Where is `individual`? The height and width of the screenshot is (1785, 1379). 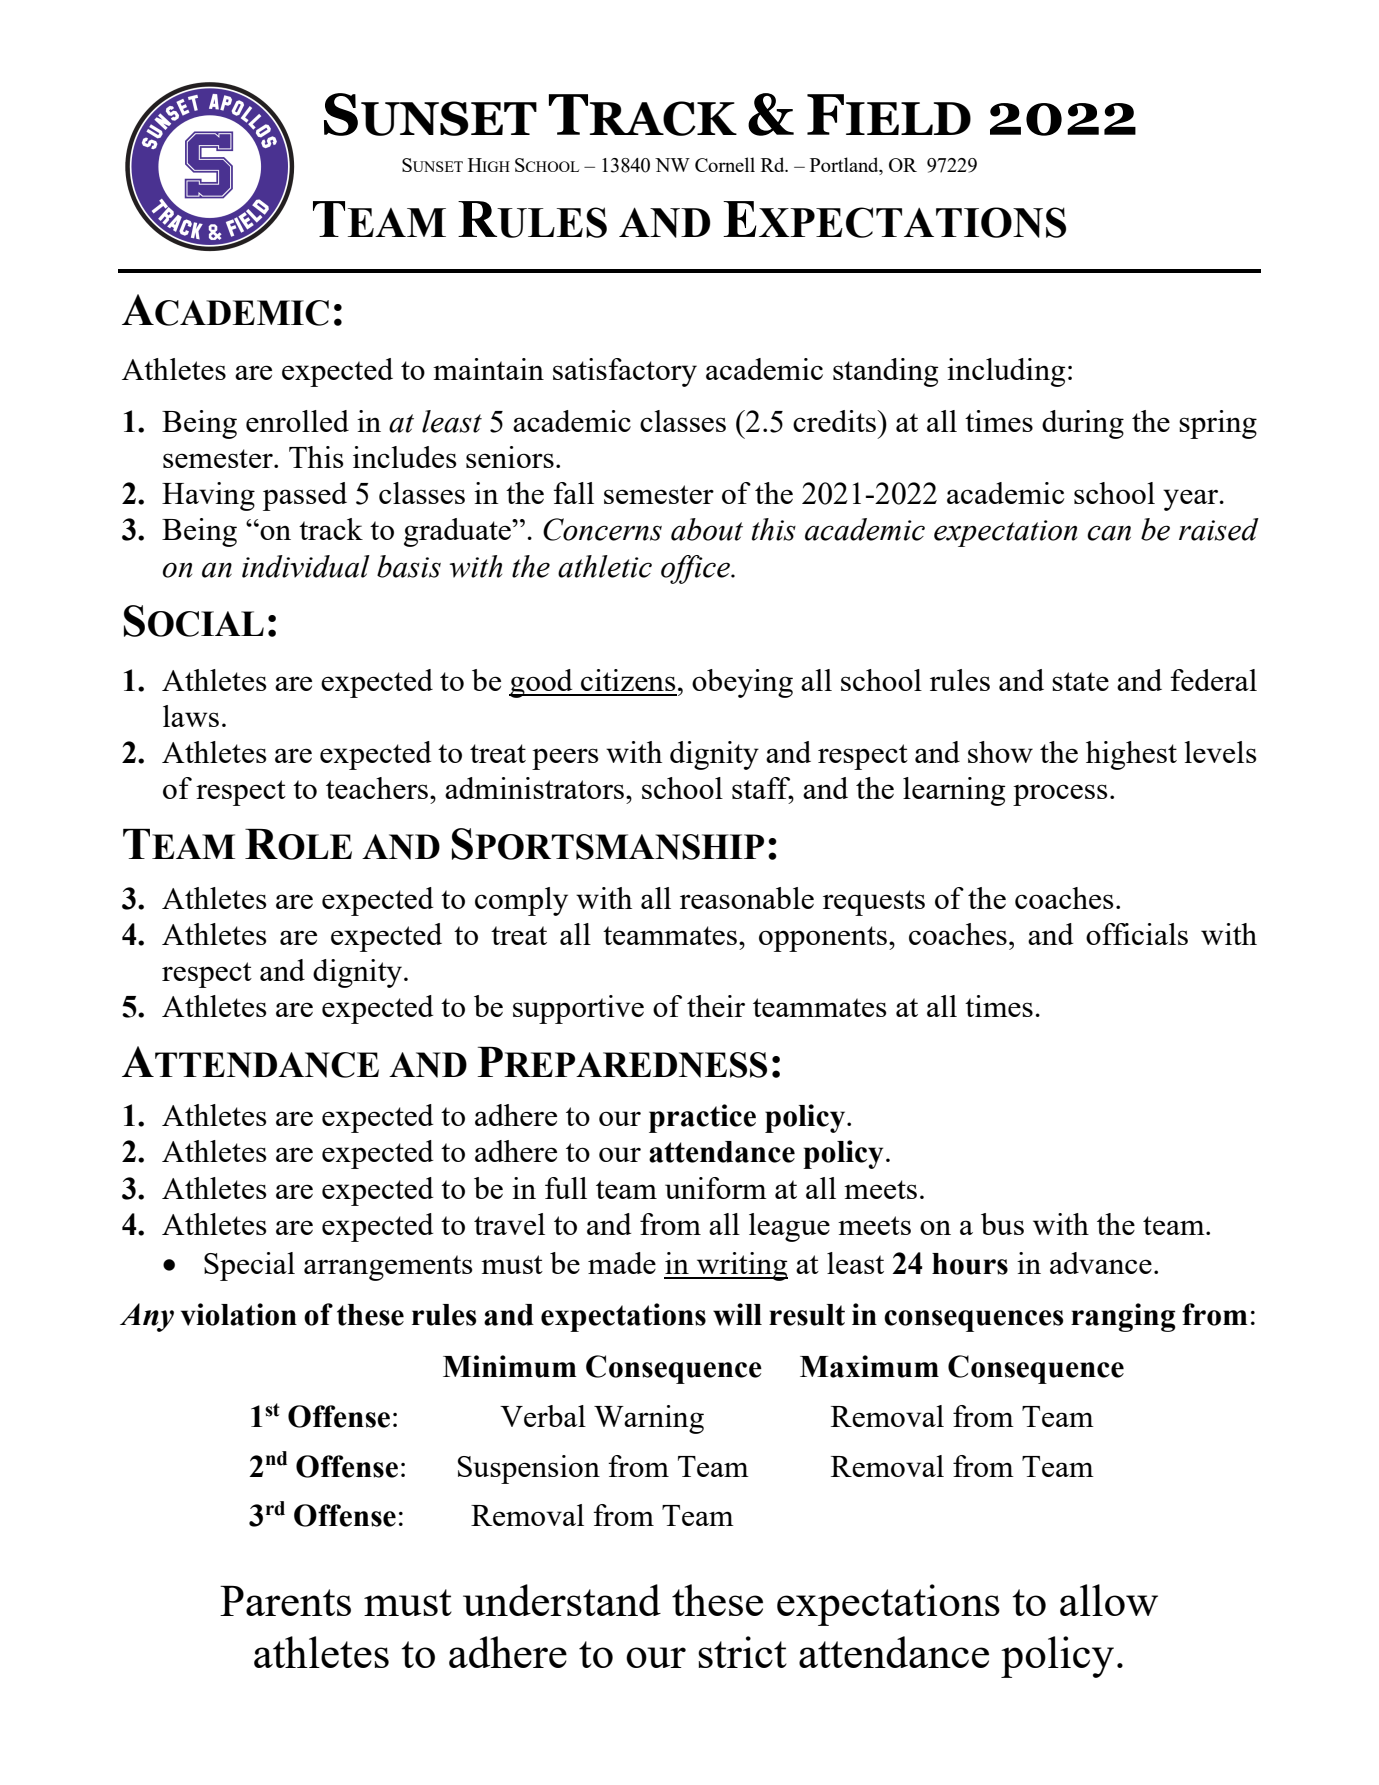 individual is located at coordinates (306, 566).
